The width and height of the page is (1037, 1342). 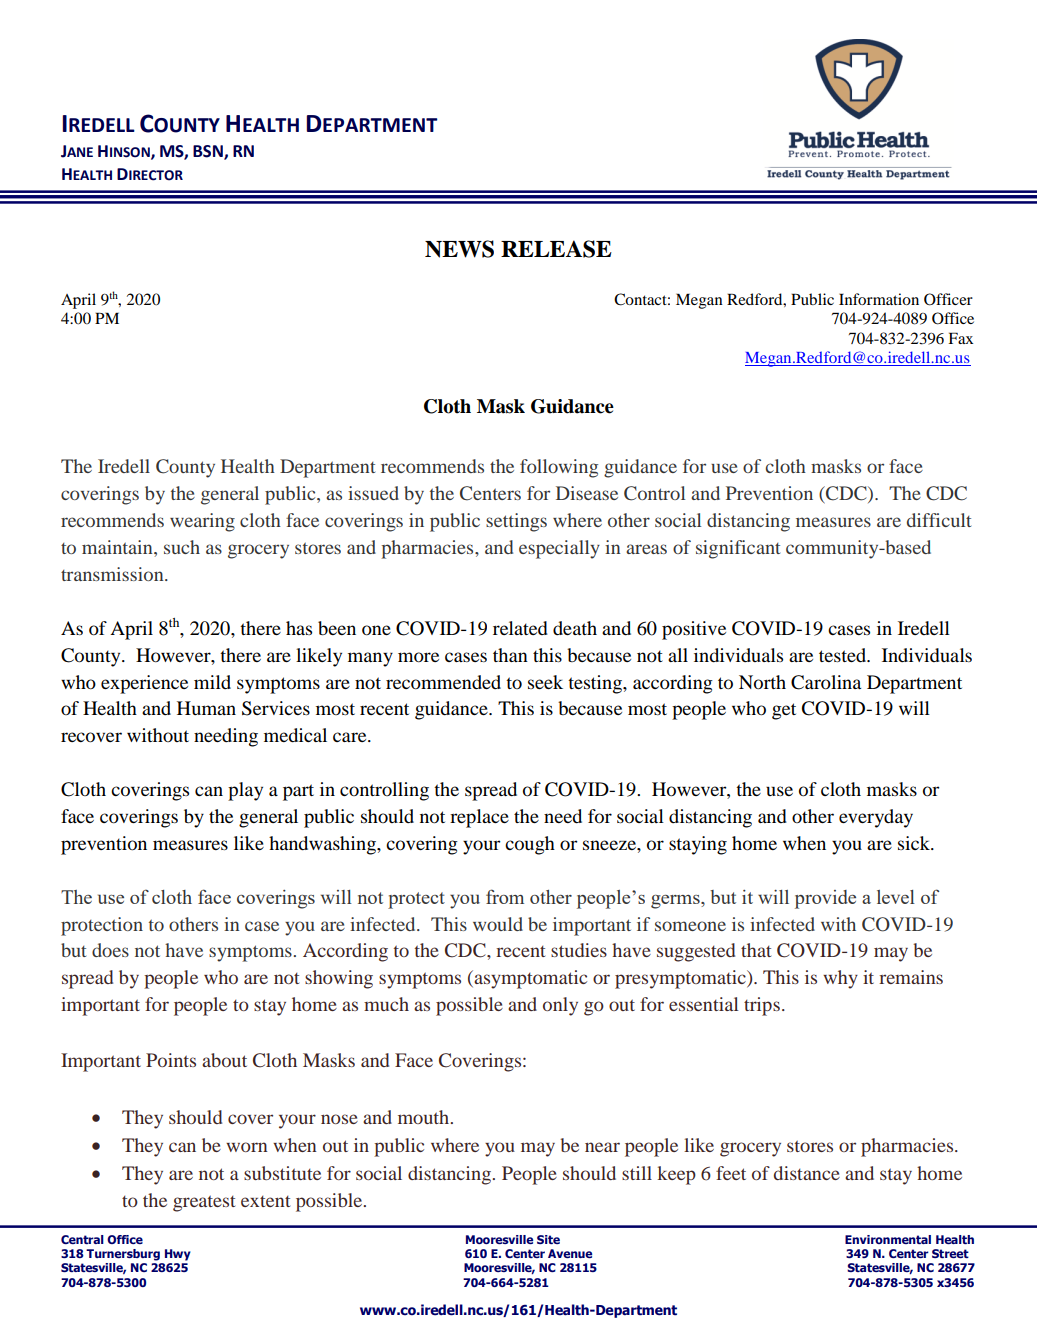 I want to click on Carolina, so click(x=826, y=682).
